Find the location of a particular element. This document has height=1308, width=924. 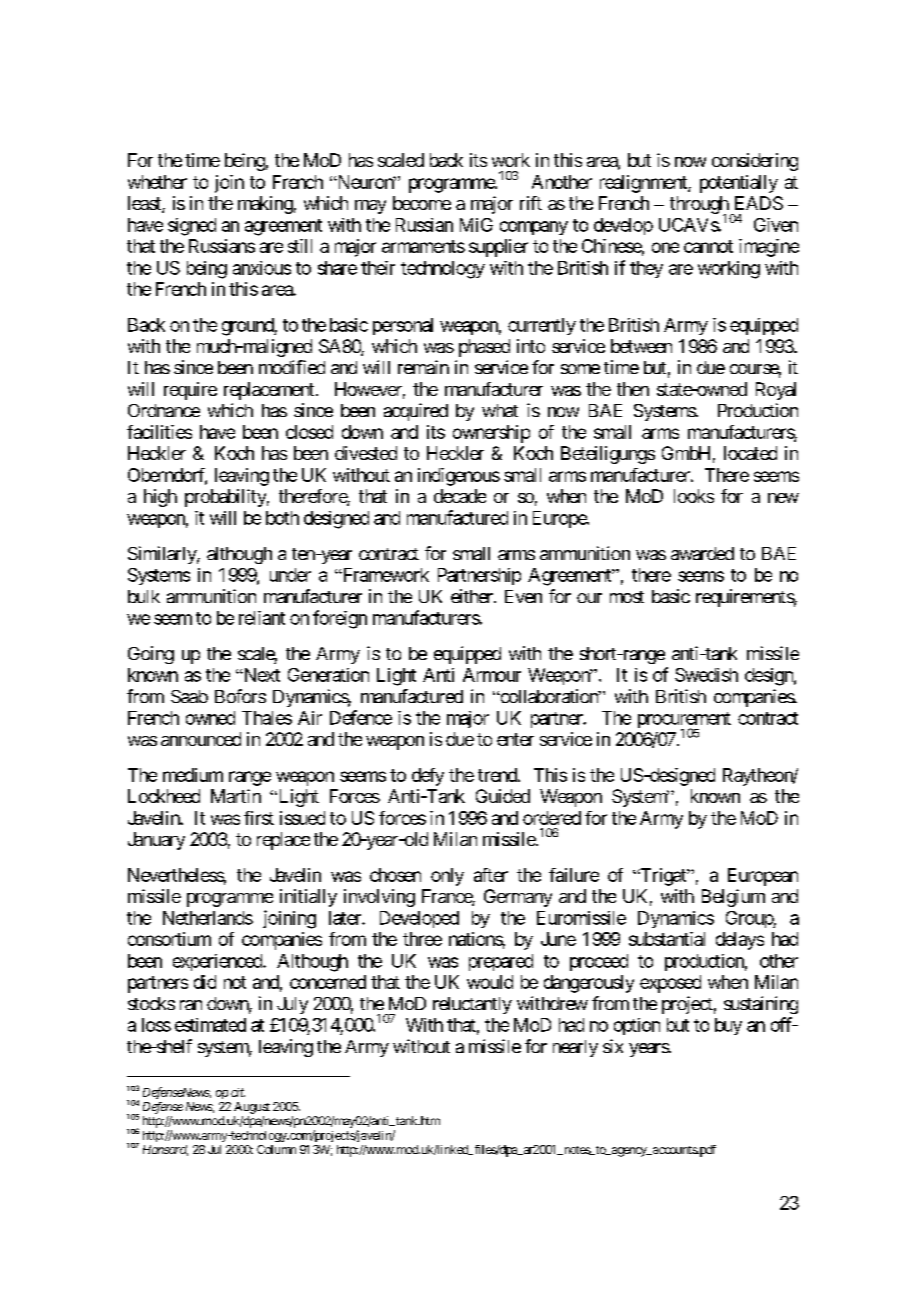

nearly is located at coordinates (575, 1048).
